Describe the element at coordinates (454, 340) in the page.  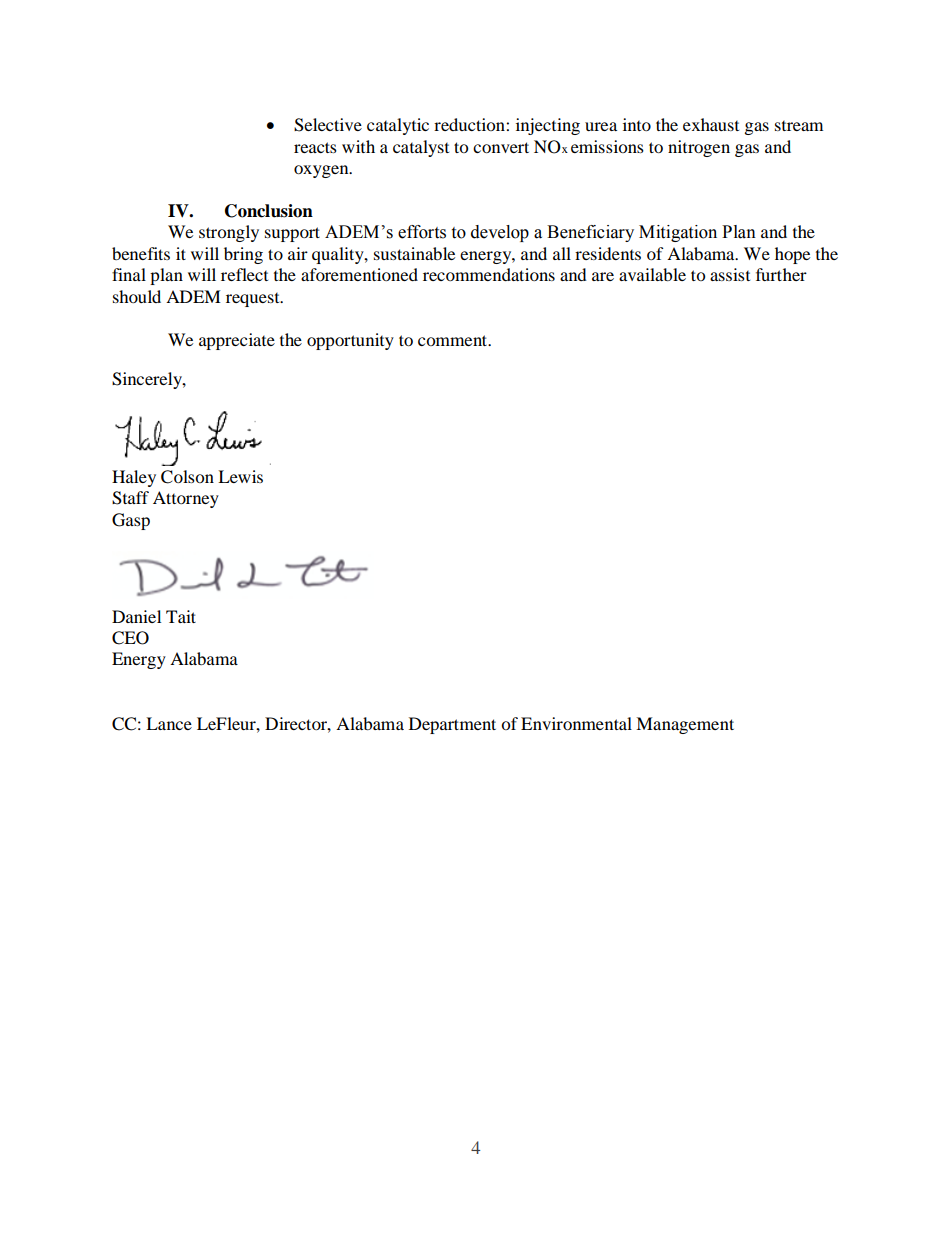
I see `comment` at that location.
